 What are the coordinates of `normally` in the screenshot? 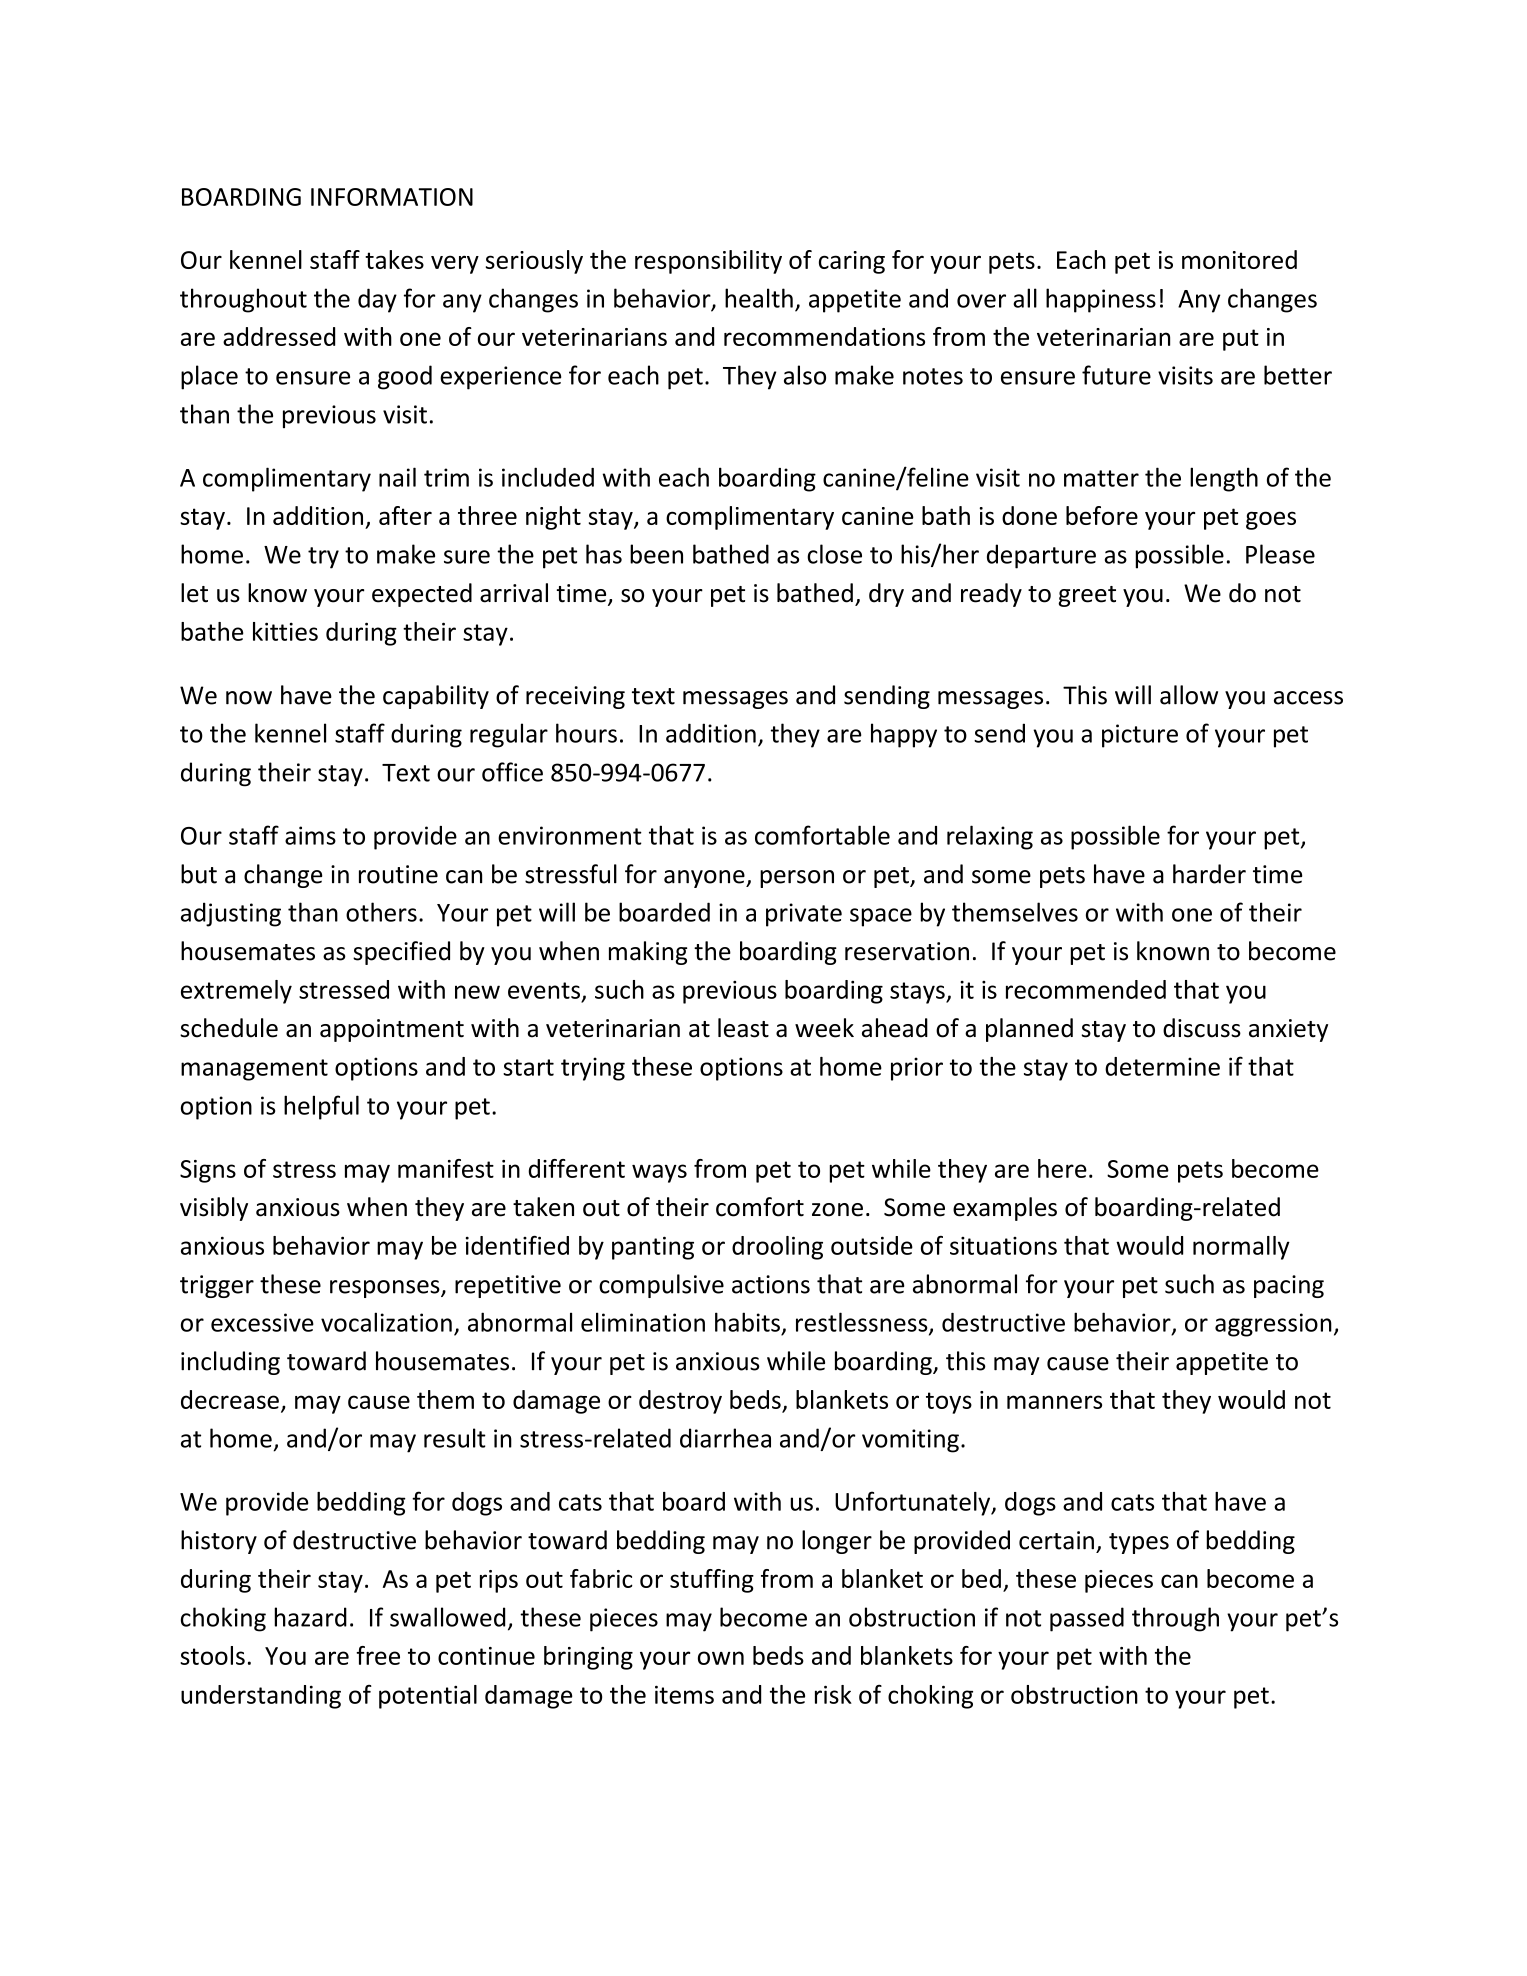 It's located at (1241, 1248).
